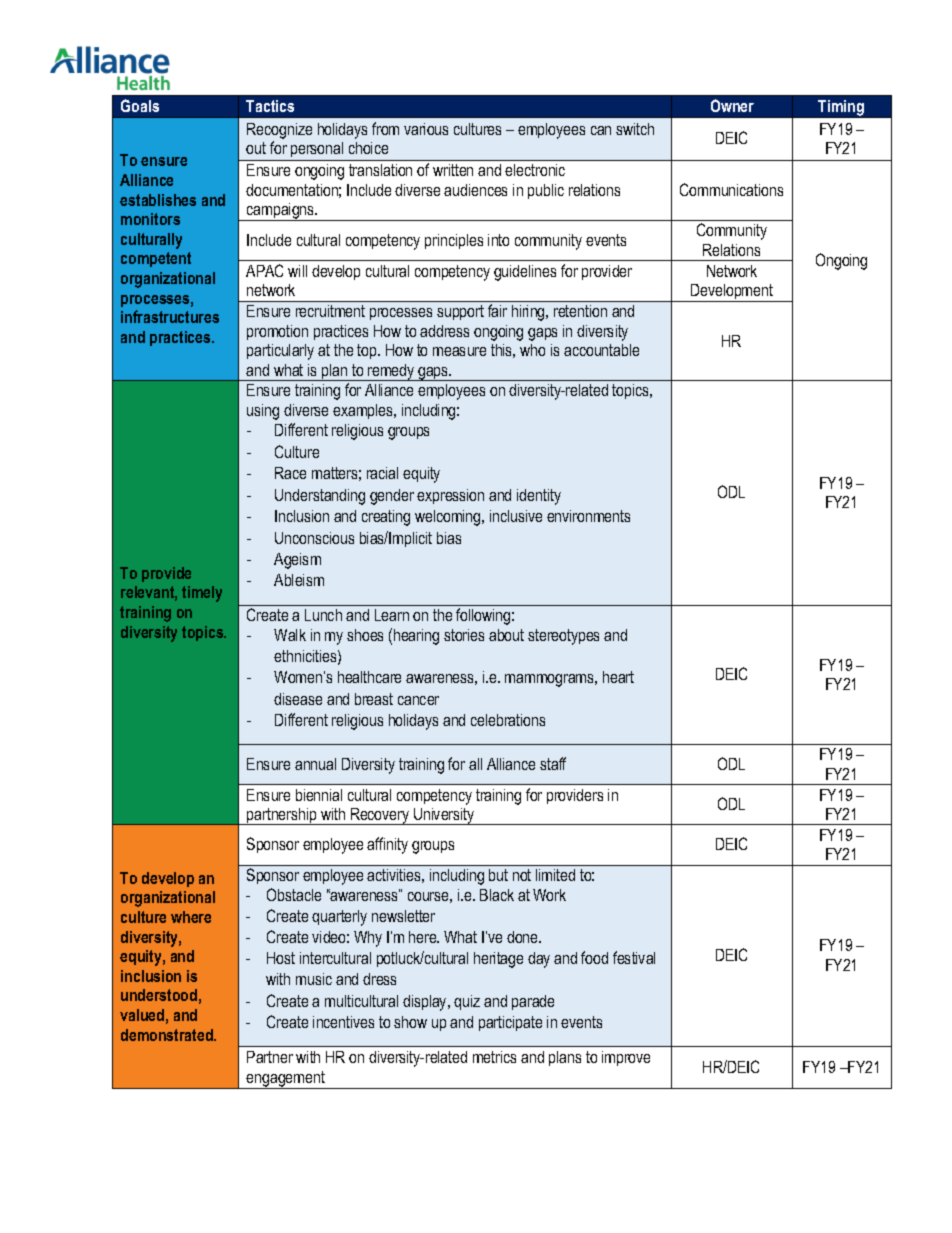  What do you see at coordinates (626, 1058) in the image?
I see `improve` at bounding box center [626, 1058].
